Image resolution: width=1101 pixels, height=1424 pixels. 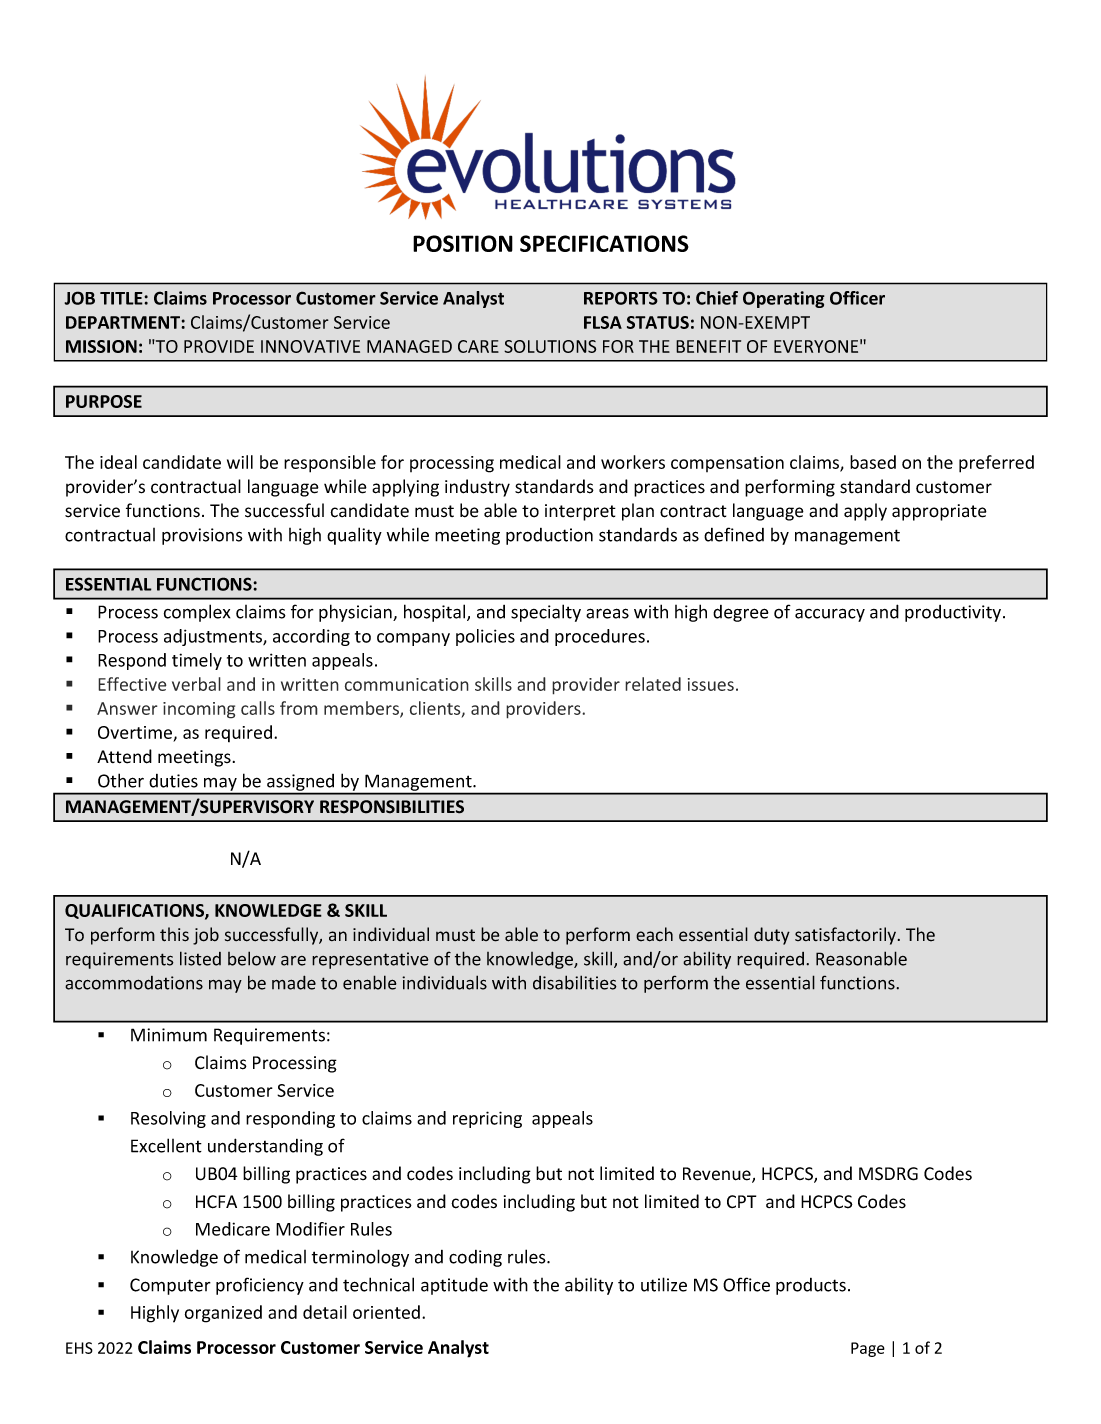 What do you see at coordinates (223, 1314) in the screenshot?
I see `organized` at bounding box center [223, 1314].
